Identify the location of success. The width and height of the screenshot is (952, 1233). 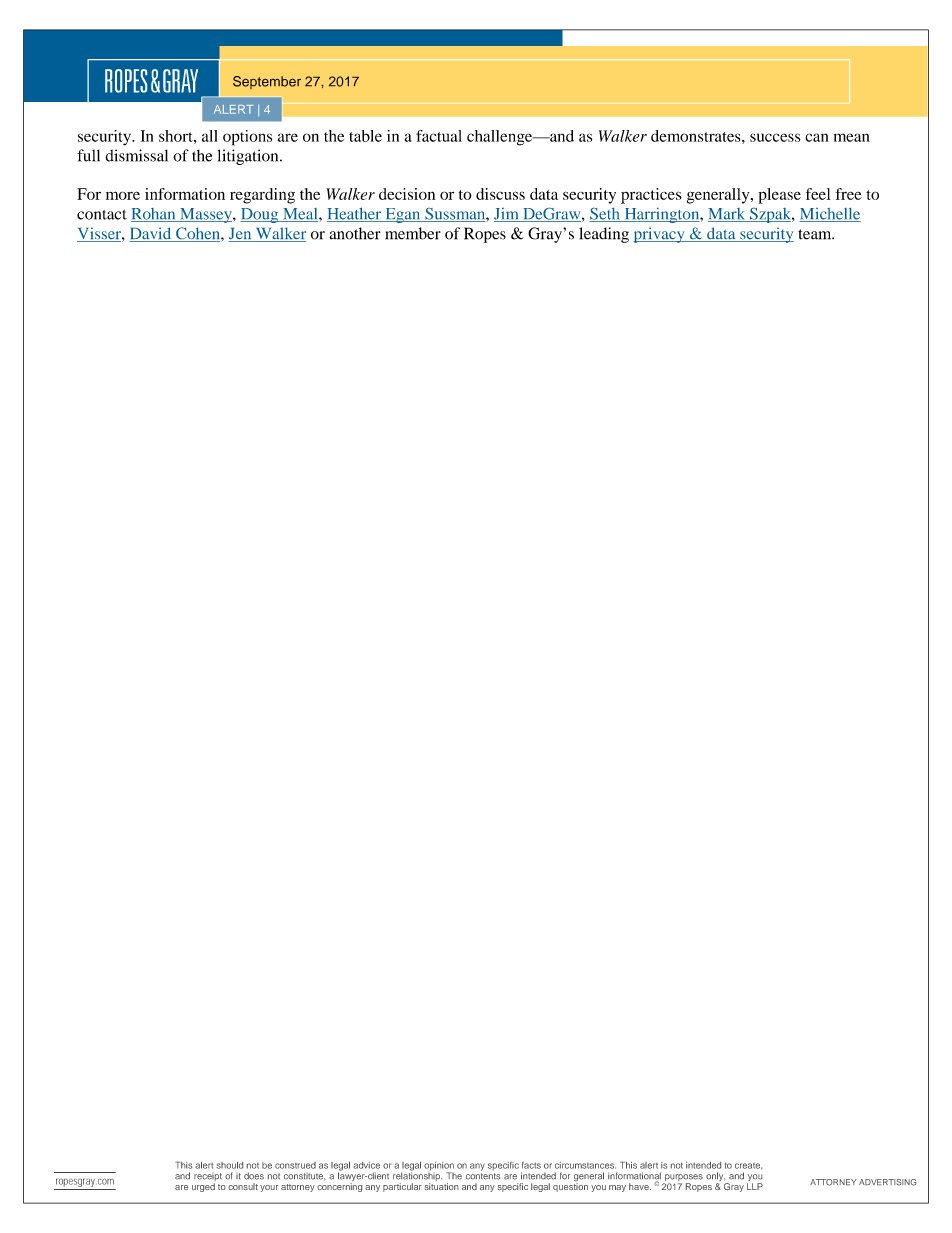
(775, 137).
